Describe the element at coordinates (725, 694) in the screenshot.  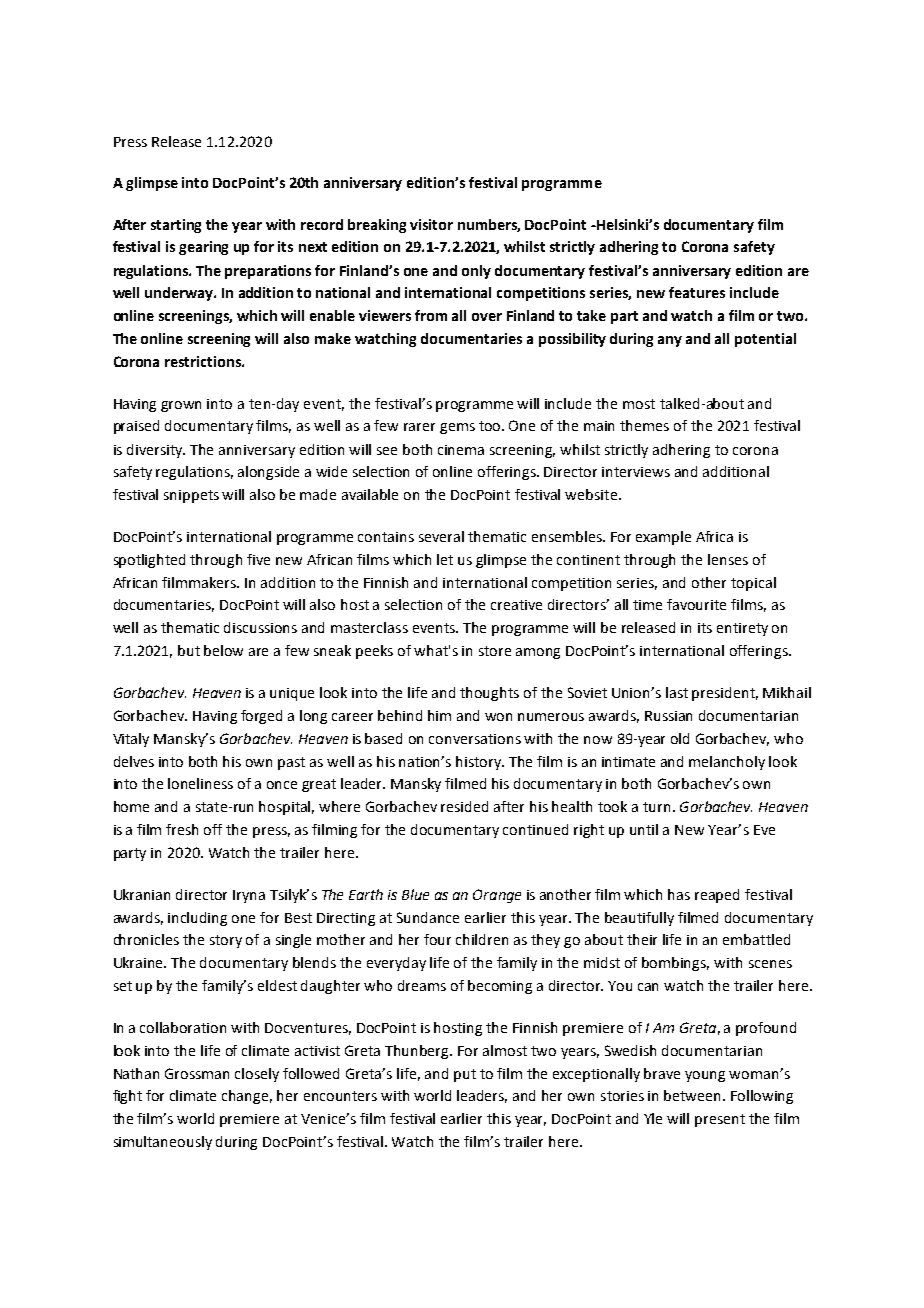
I see `president` at that location.
